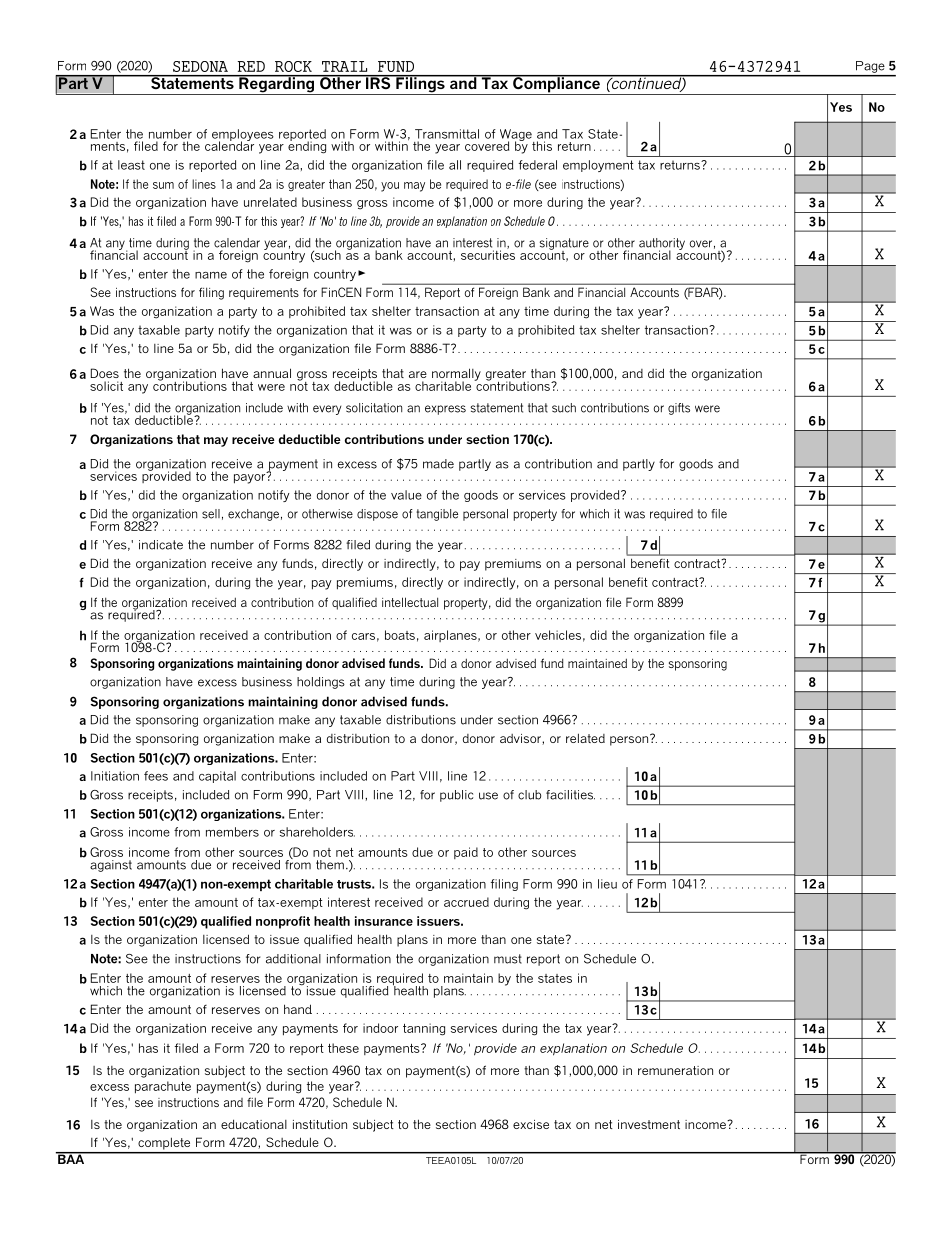  I want to click on fees, so click(156, 776).
